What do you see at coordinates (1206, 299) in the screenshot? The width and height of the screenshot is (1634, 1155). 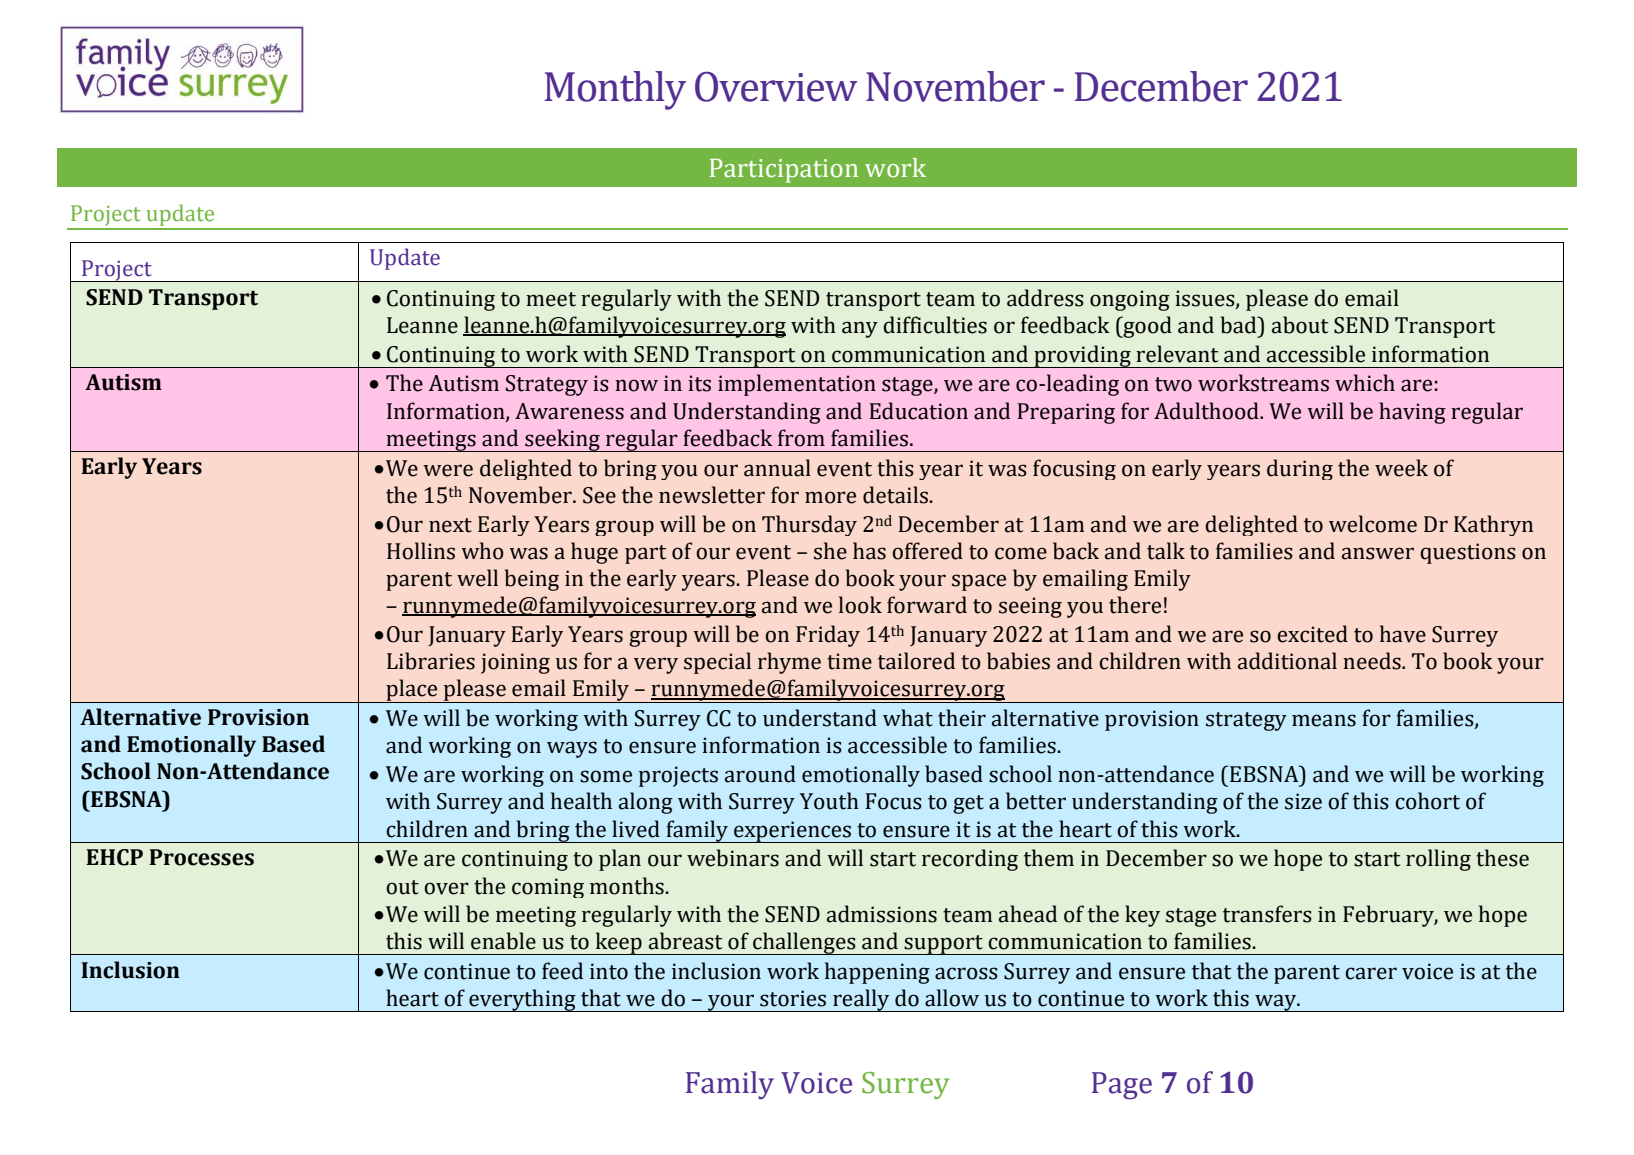 I see `issues` at bounding box center [1206, 299].
